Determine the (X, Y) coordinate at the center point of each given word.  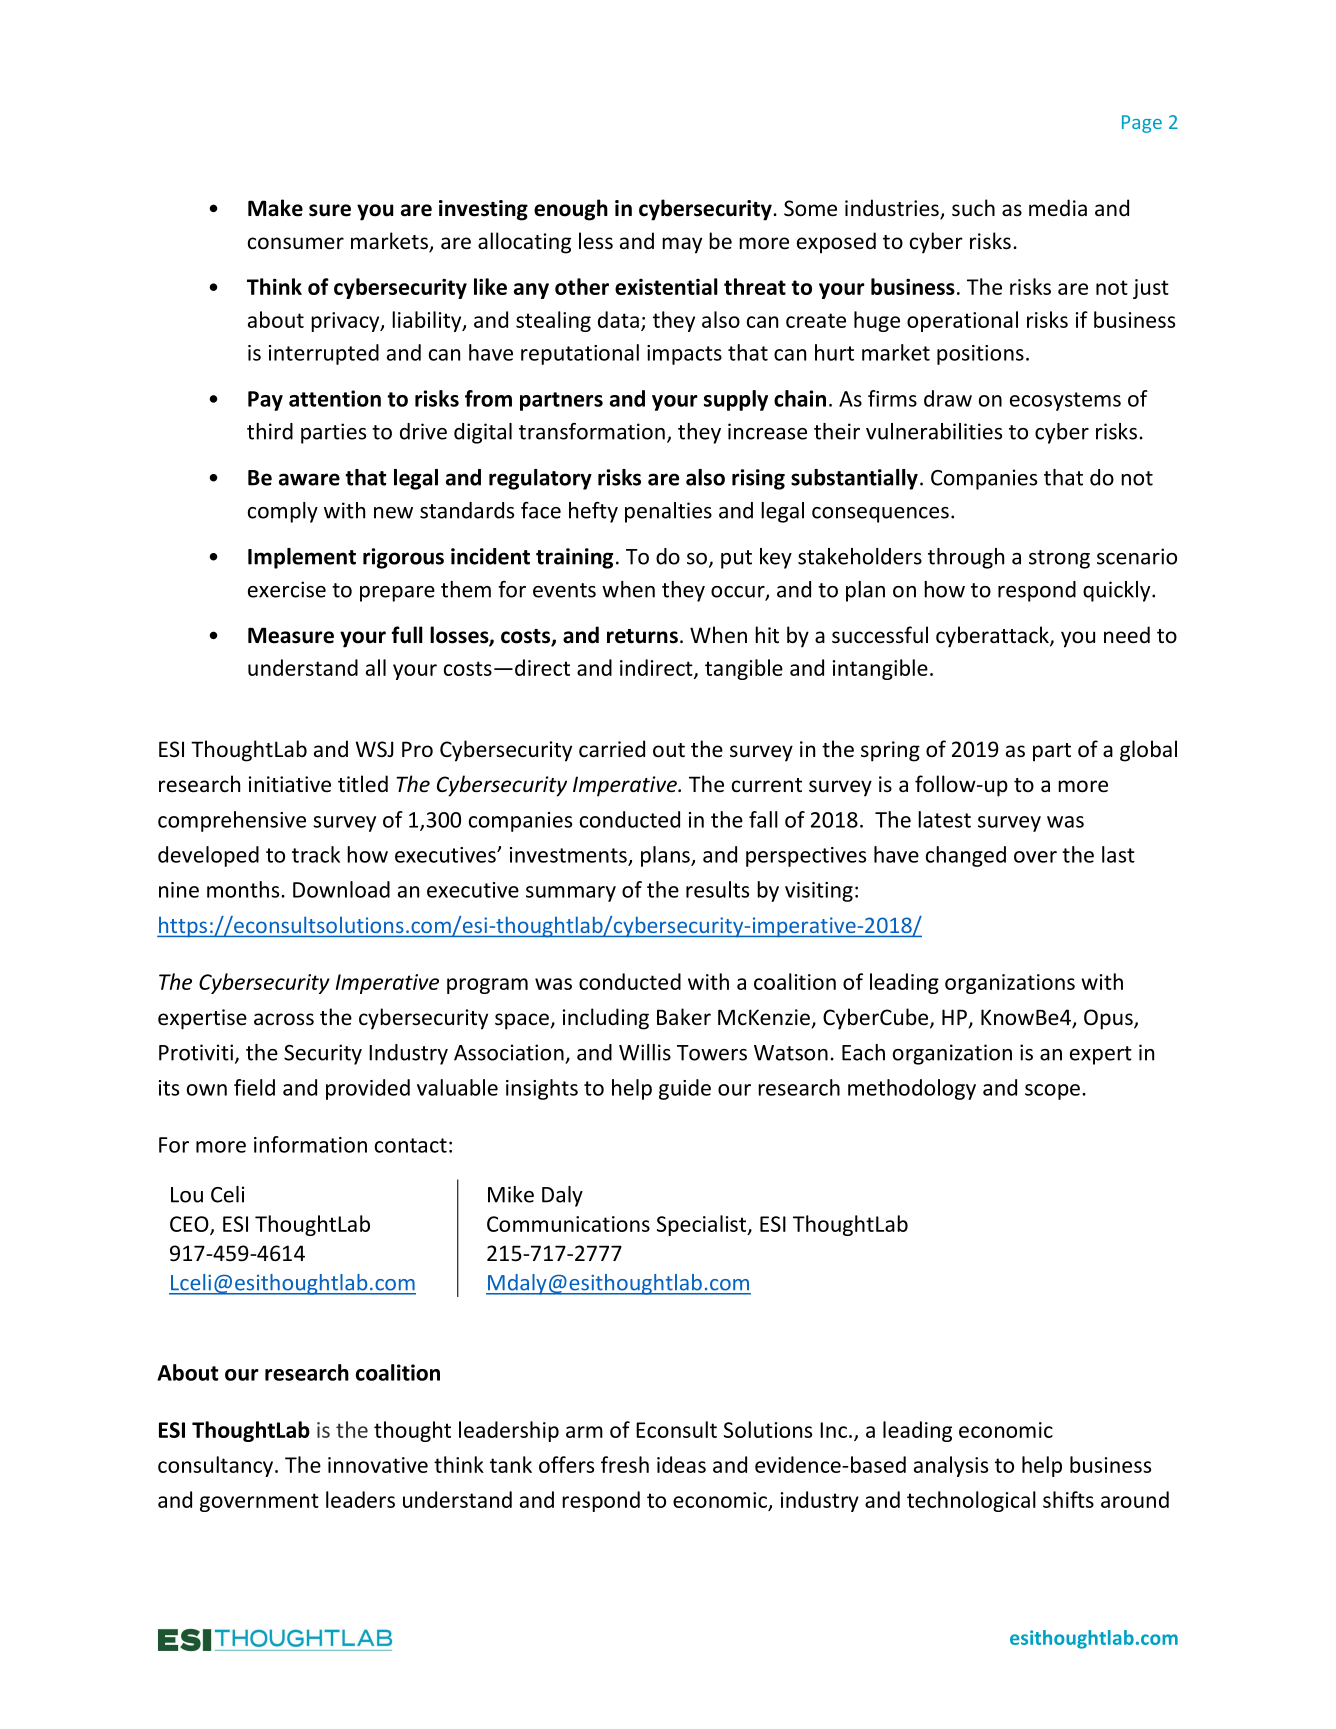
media (1058, 207)
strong (1059, 559)
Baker (684, 1016)
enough (571, 210)
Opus (1109, 1019)
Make (275, 208)
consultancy (217, 1466)
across (284, 1019)
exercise (287, 589)
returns (642, 636)
